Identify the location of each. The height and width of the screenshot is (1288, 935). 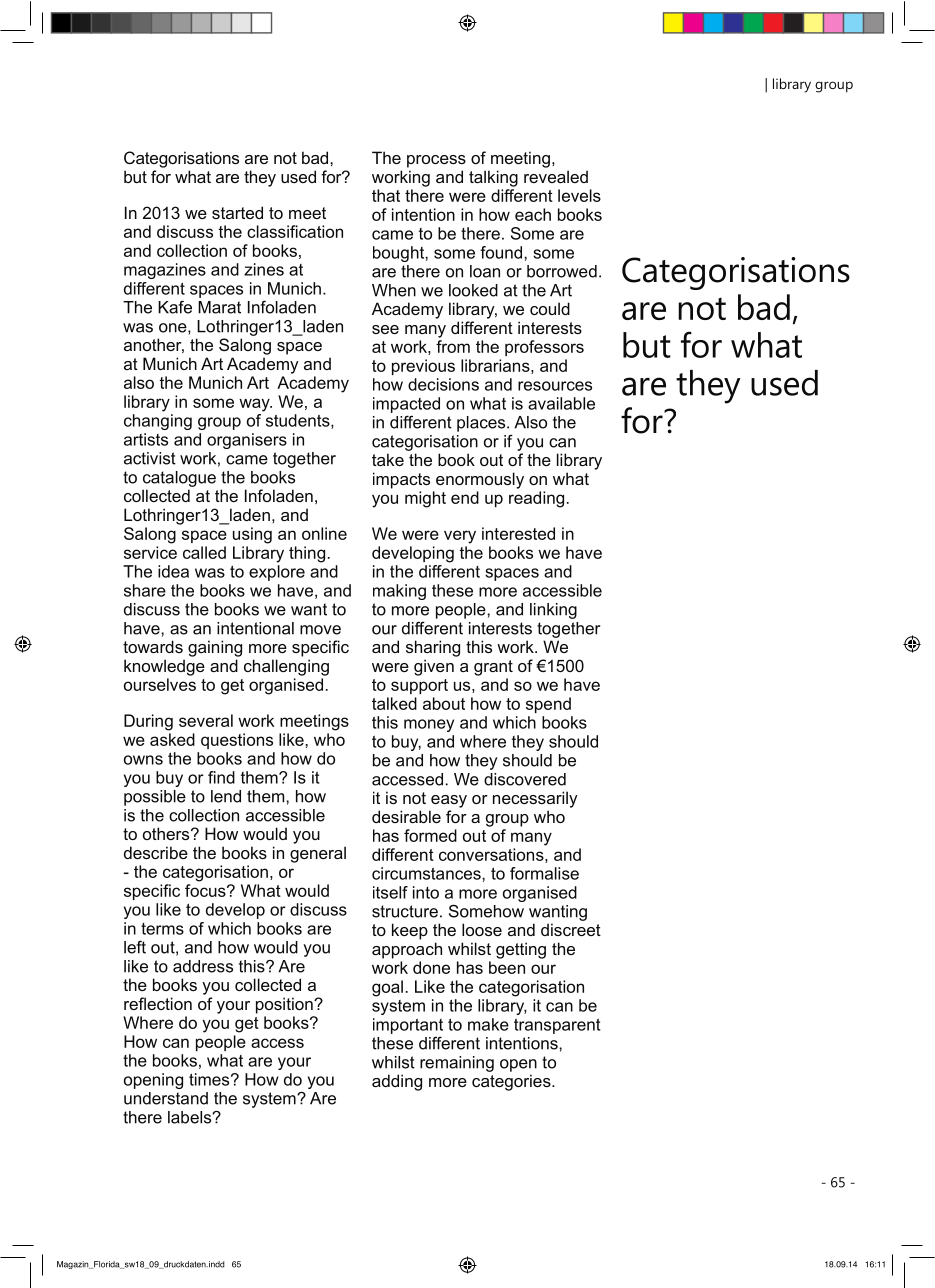
(533, 214).
